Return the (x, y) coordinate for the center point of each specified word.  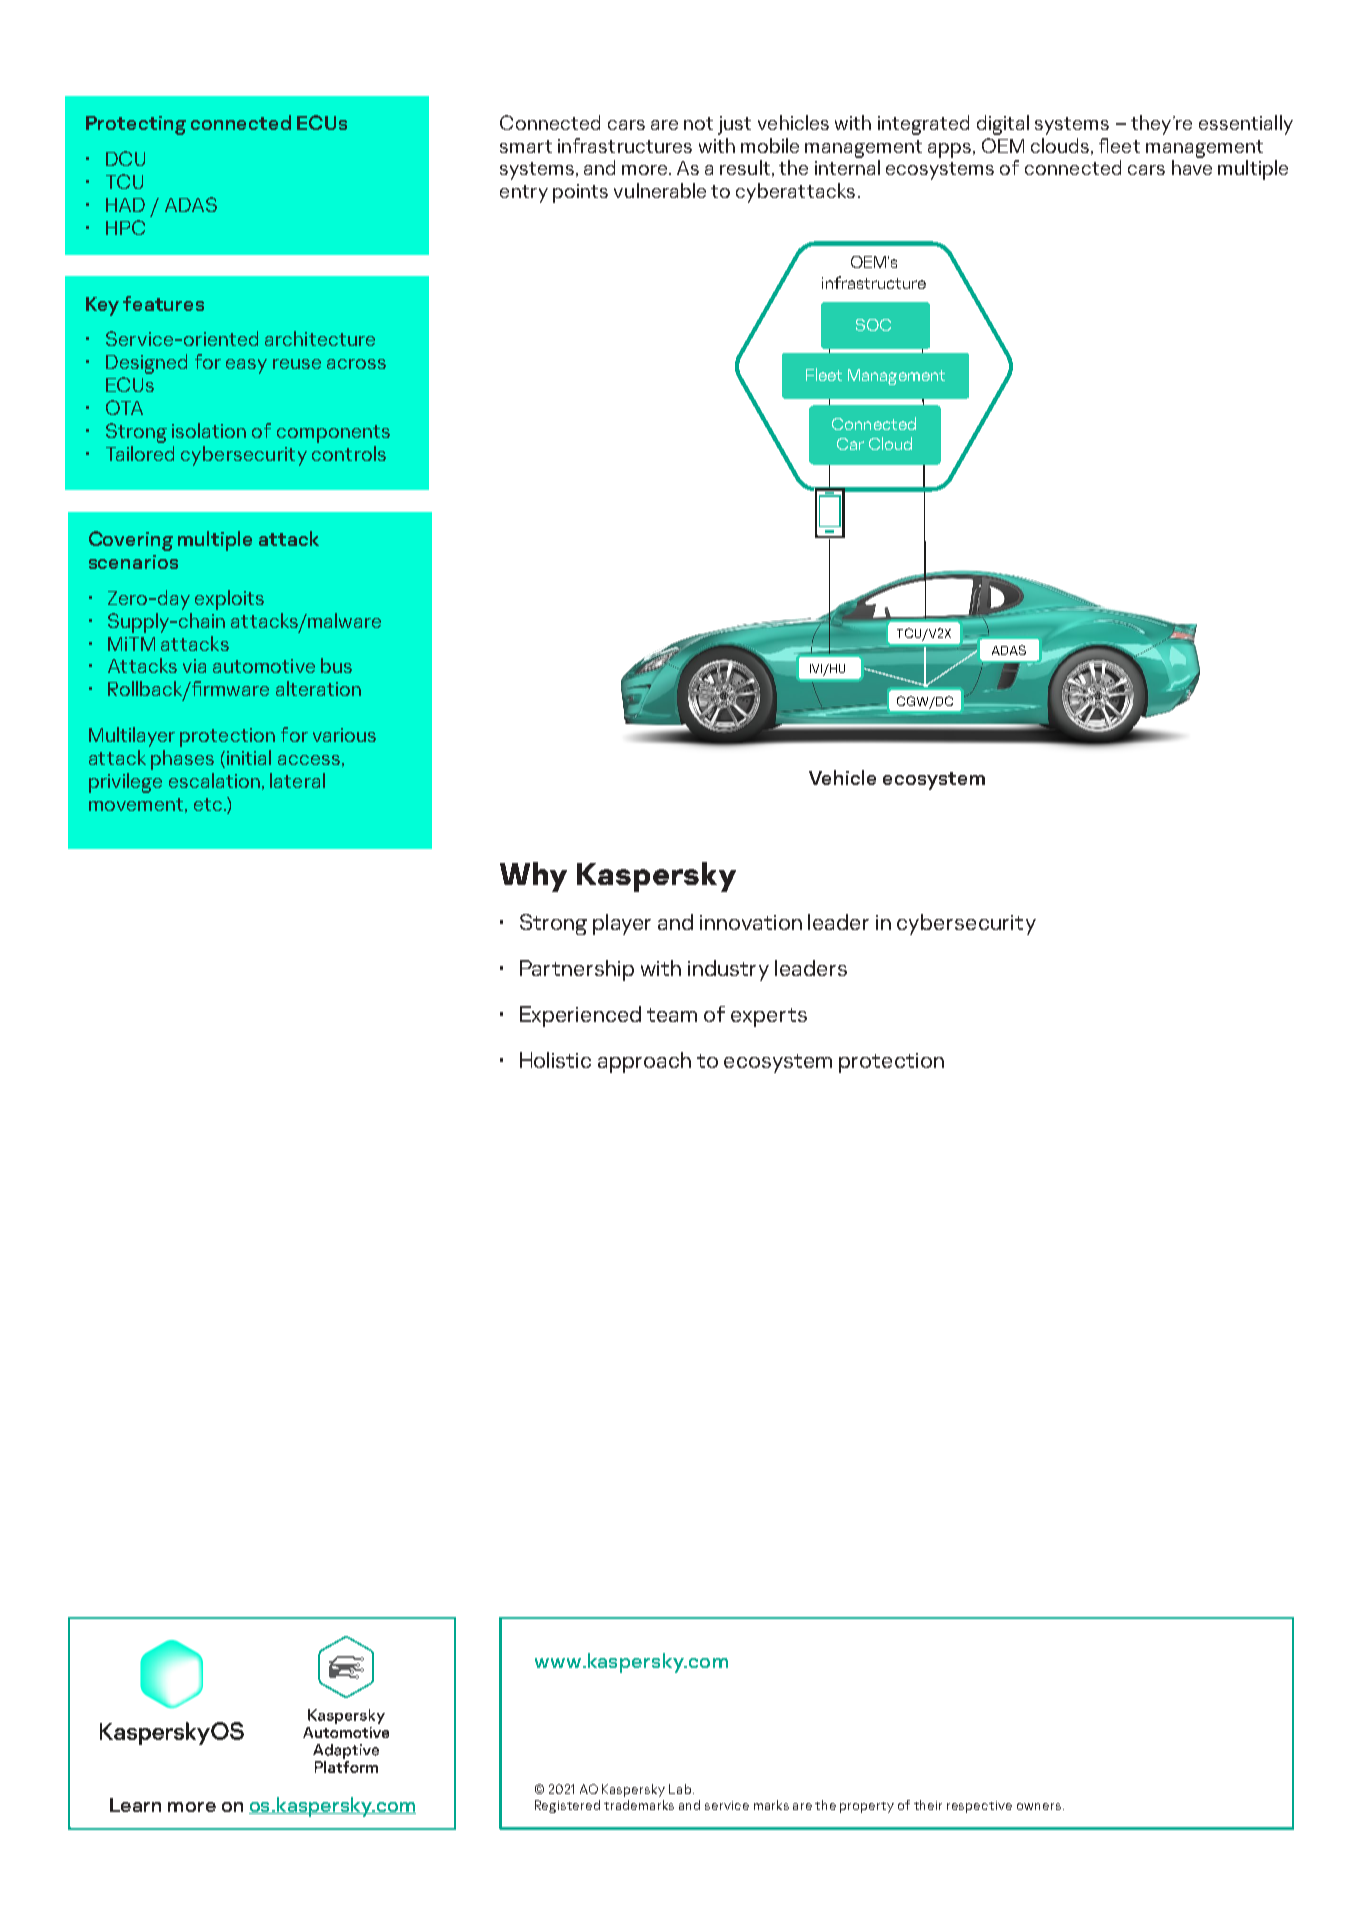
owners (1039, 1806)
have (1192, 167)
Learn (135, 1805)
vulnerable (660, 190)
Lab (681, 1789)
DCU (125, 158)
